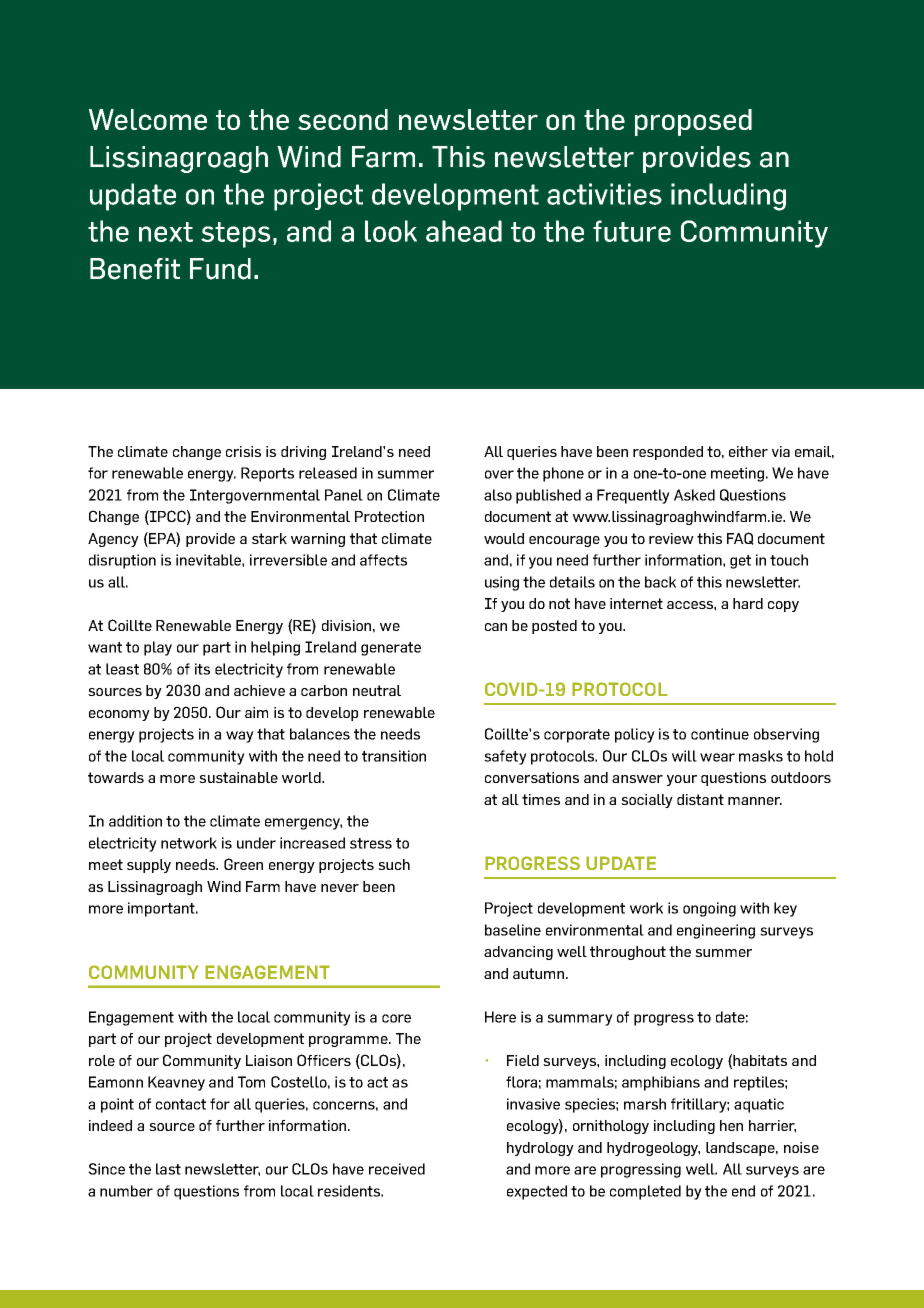 The image size is (924, 1308). What do you see at coordinates (464, 231) in the screenshot?
I see `ahead` at bounding box center [464, 231].
